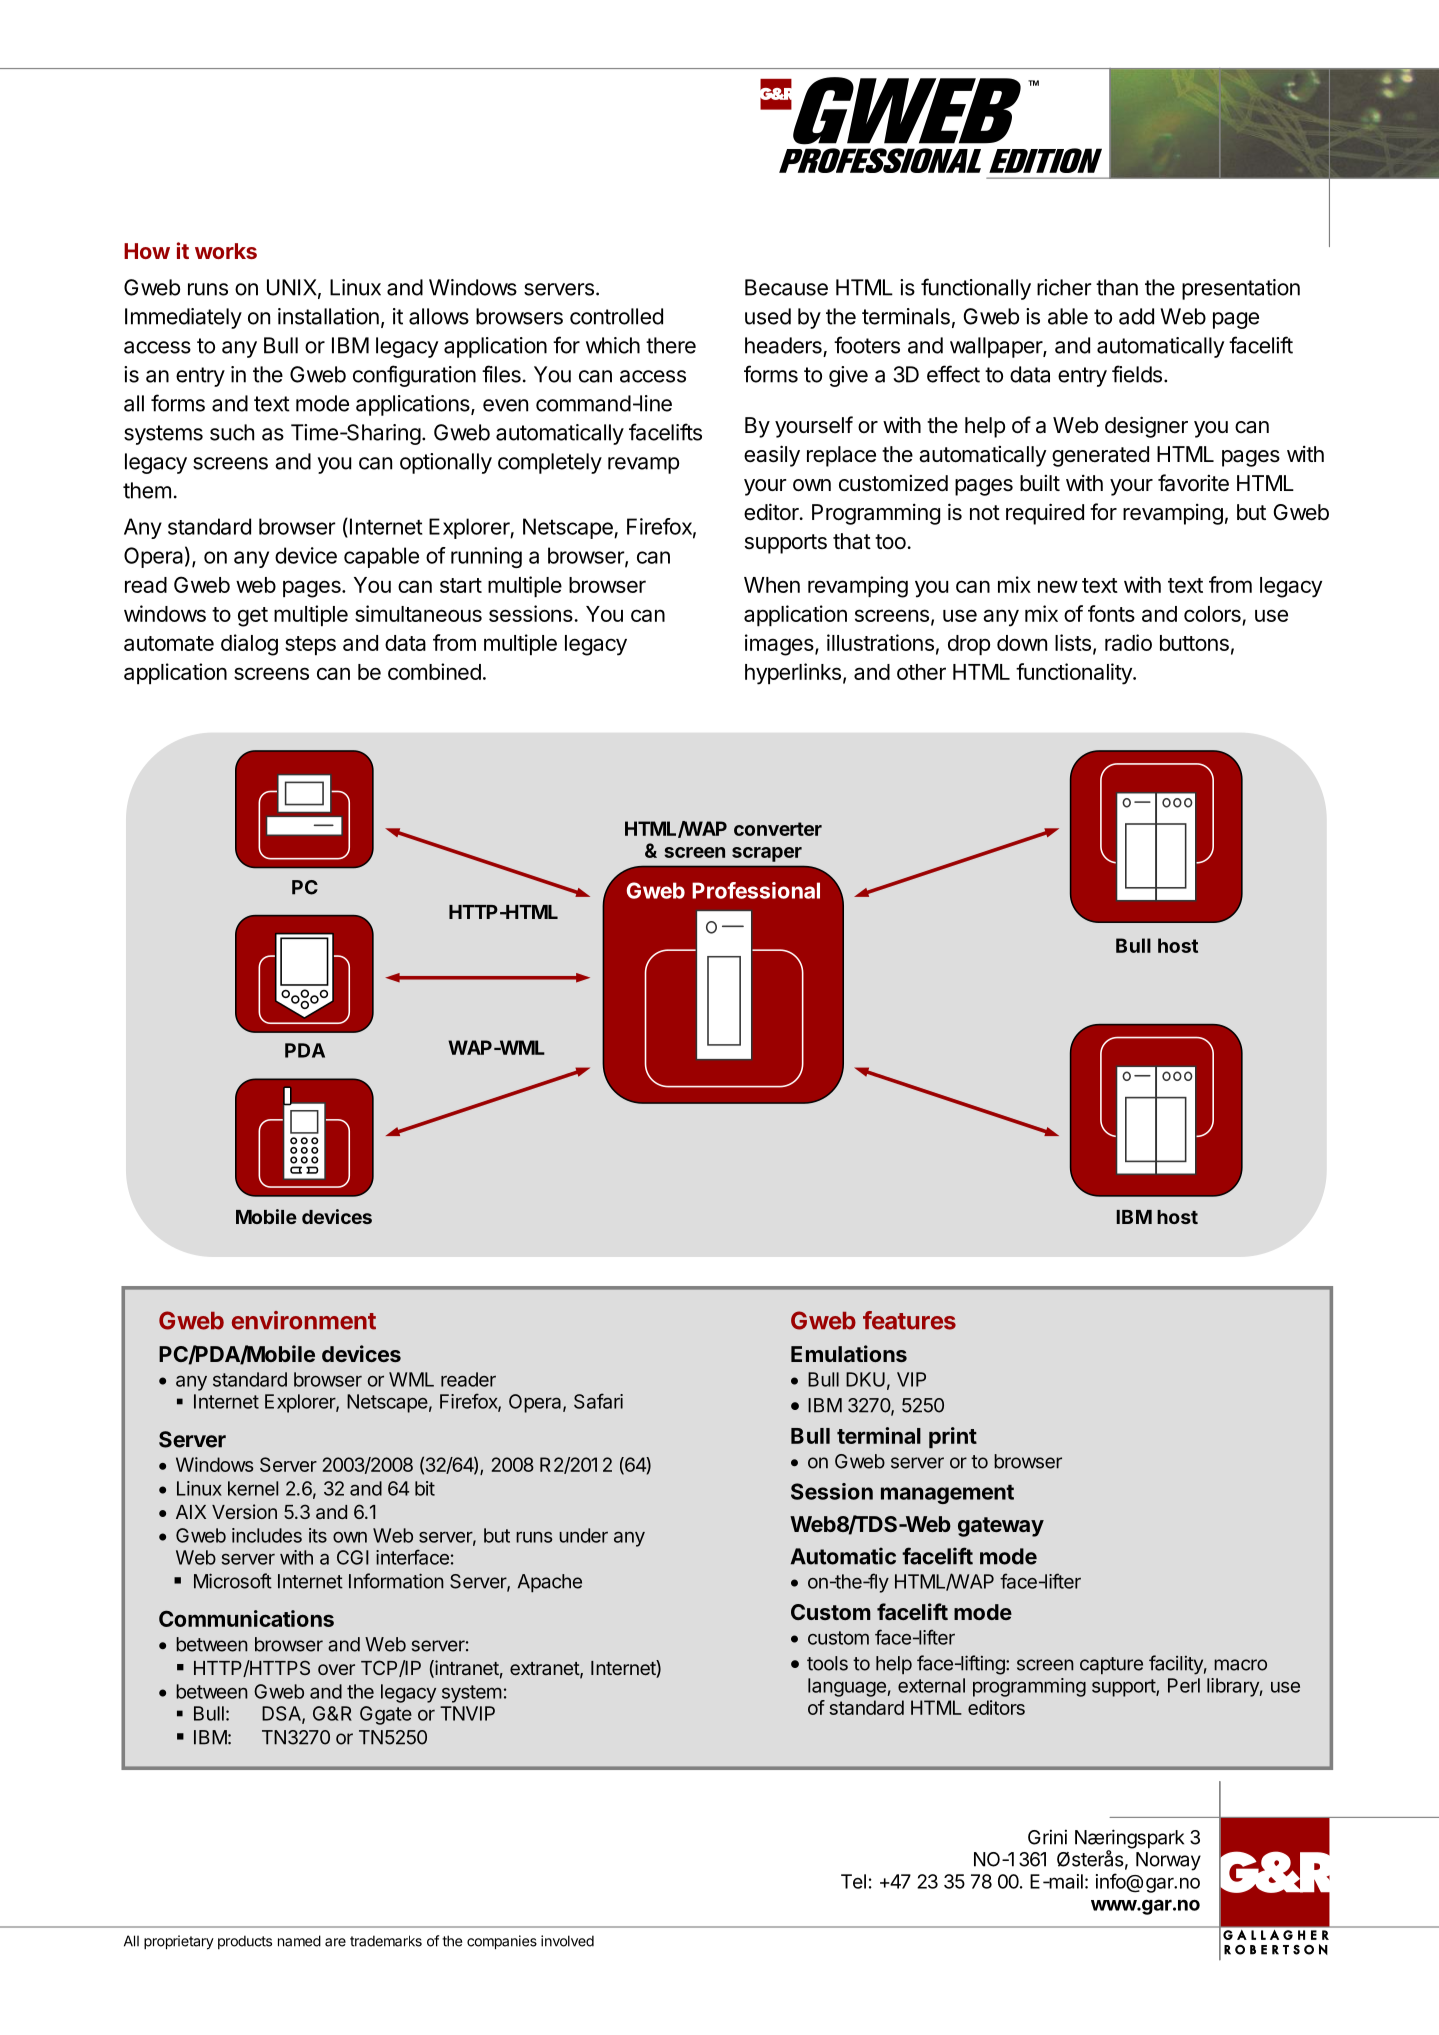 The width and height of the image is (1439, 2035). Describe the element at coordinates (299, 1941) in the image. I see `named` at that location.
